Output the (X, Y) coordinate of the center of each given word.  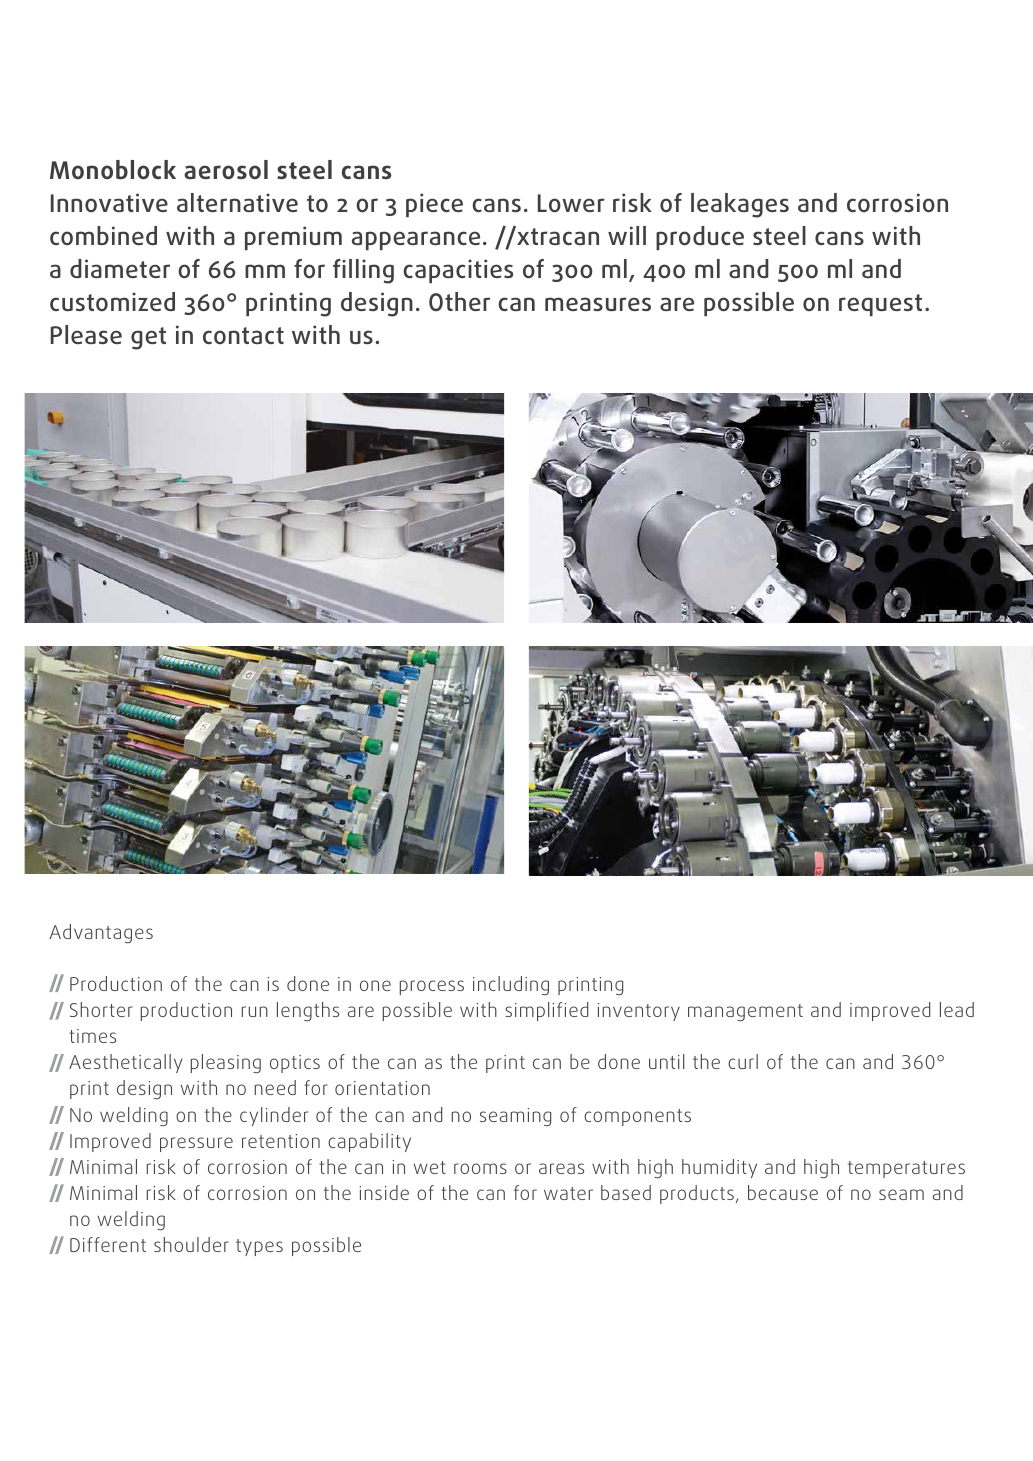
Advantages (101, 933)
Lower (571, 203)
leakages (740, 205)
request (880, 305)
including (511, 985)
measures (598, 304)
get (148, 338)
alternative (237, 202)
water (568, 1193)
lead (957, 1009)
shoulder (191, 1244)
